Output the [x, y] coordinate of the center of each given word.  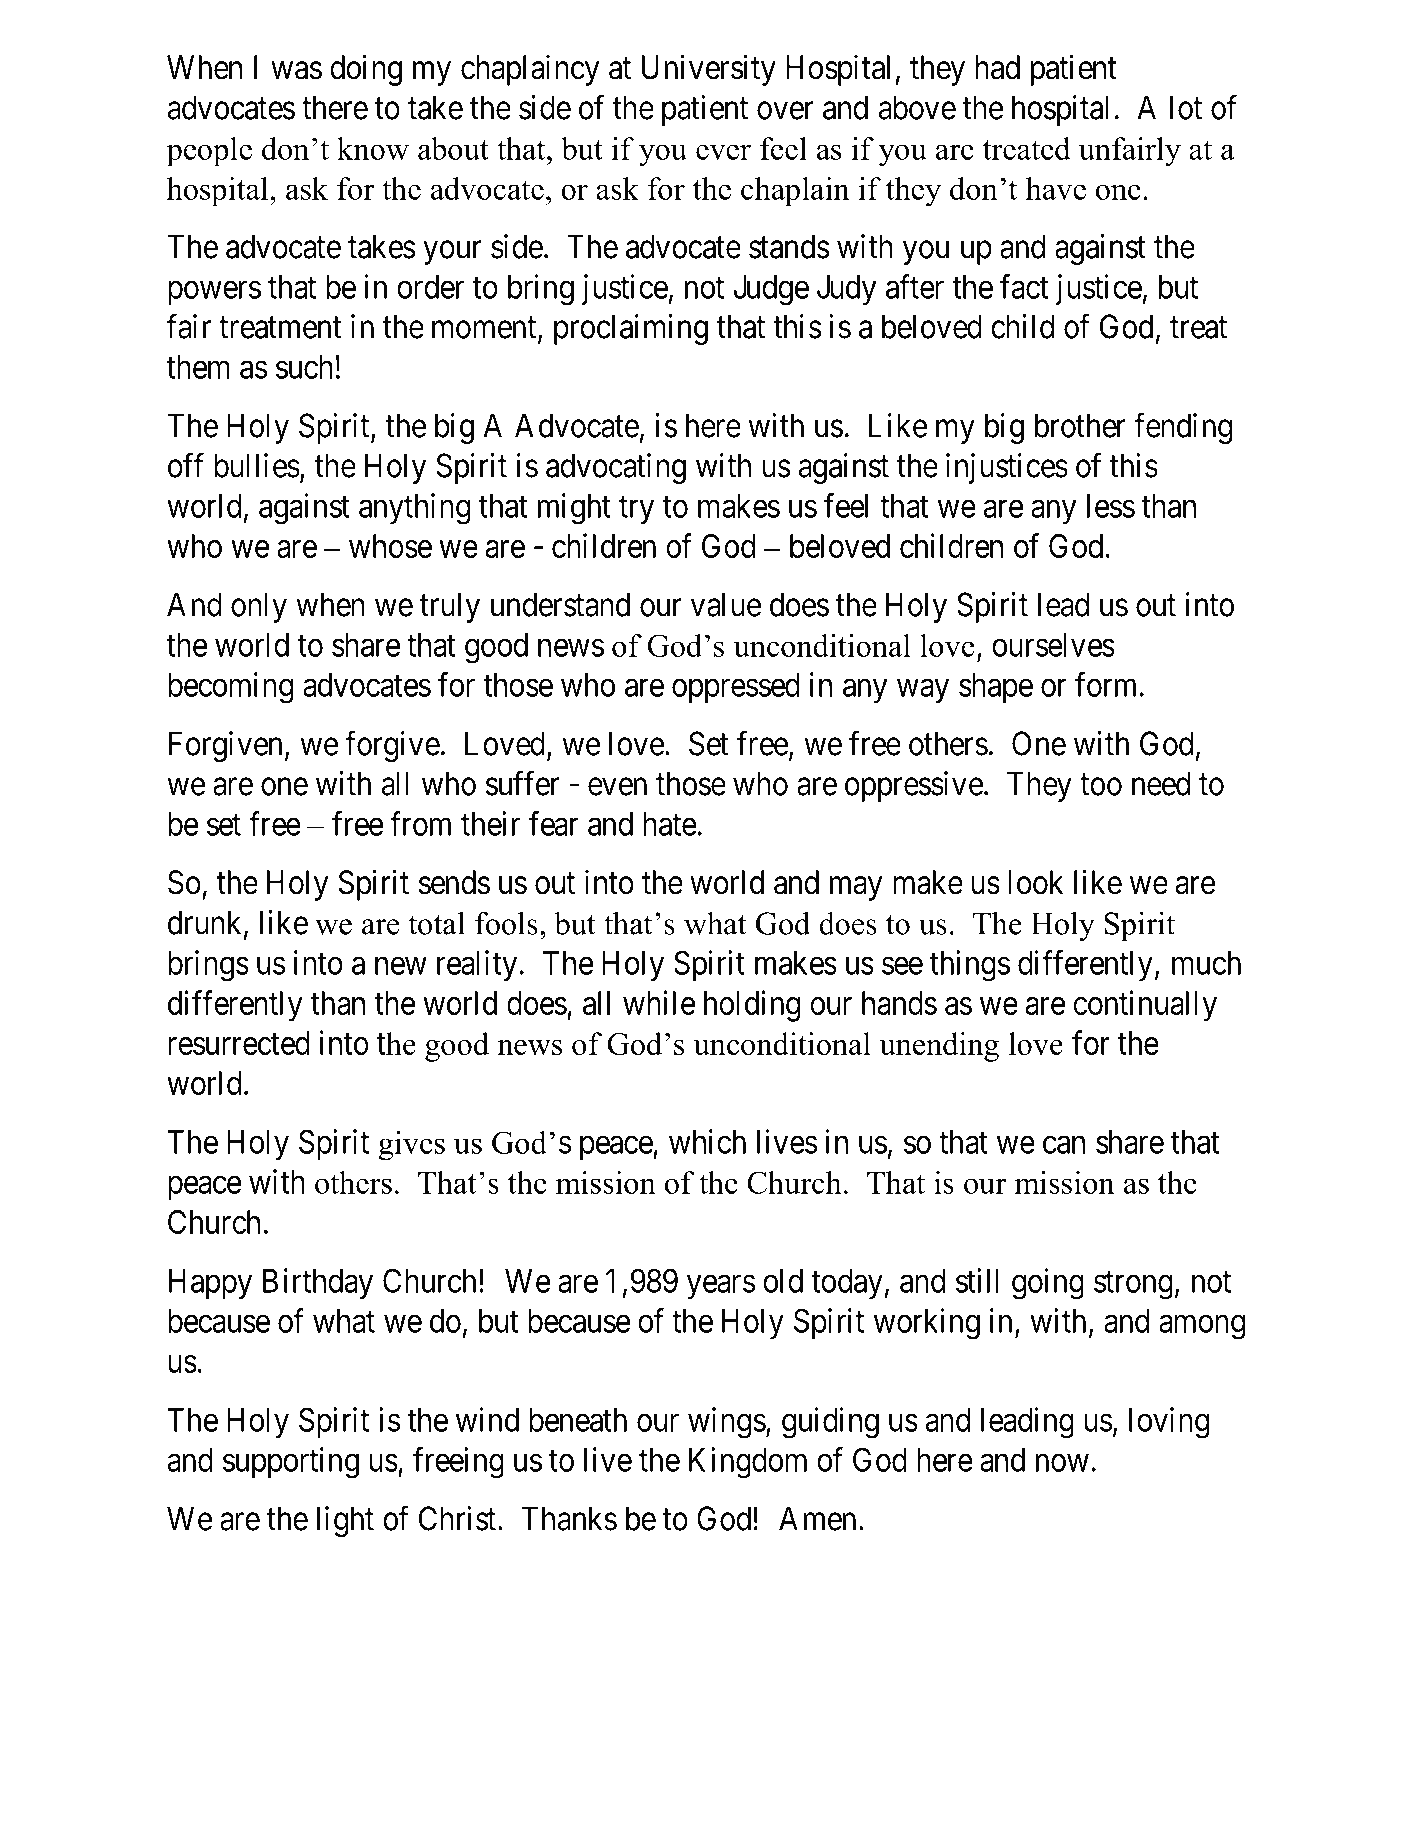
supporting [291, 1463]
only [259, 607]
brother [1080, 425]
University [709, 70]
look [1035, 882]
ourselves [1053, 645]
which [707, 1141]
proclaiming [631, 330]
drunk [206, 923]
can [1064, 1145]
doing [366, 70]
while [659, 1002]
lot [1186, 107]
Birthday [318, 1284]
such [304, 367]
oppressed [736, 688]
